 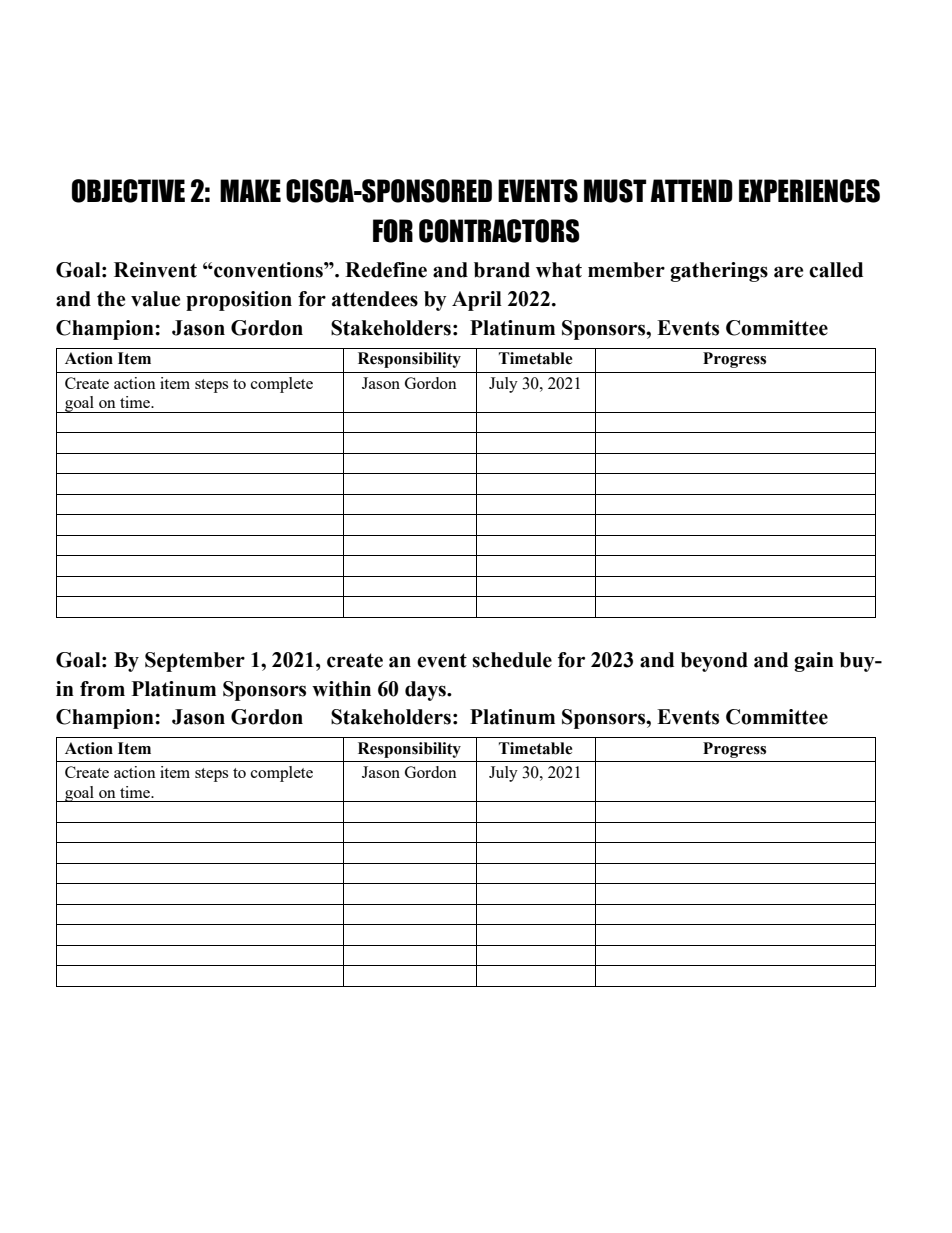 I want to click on EXPERIENCES, so click(x=809, y=191).
